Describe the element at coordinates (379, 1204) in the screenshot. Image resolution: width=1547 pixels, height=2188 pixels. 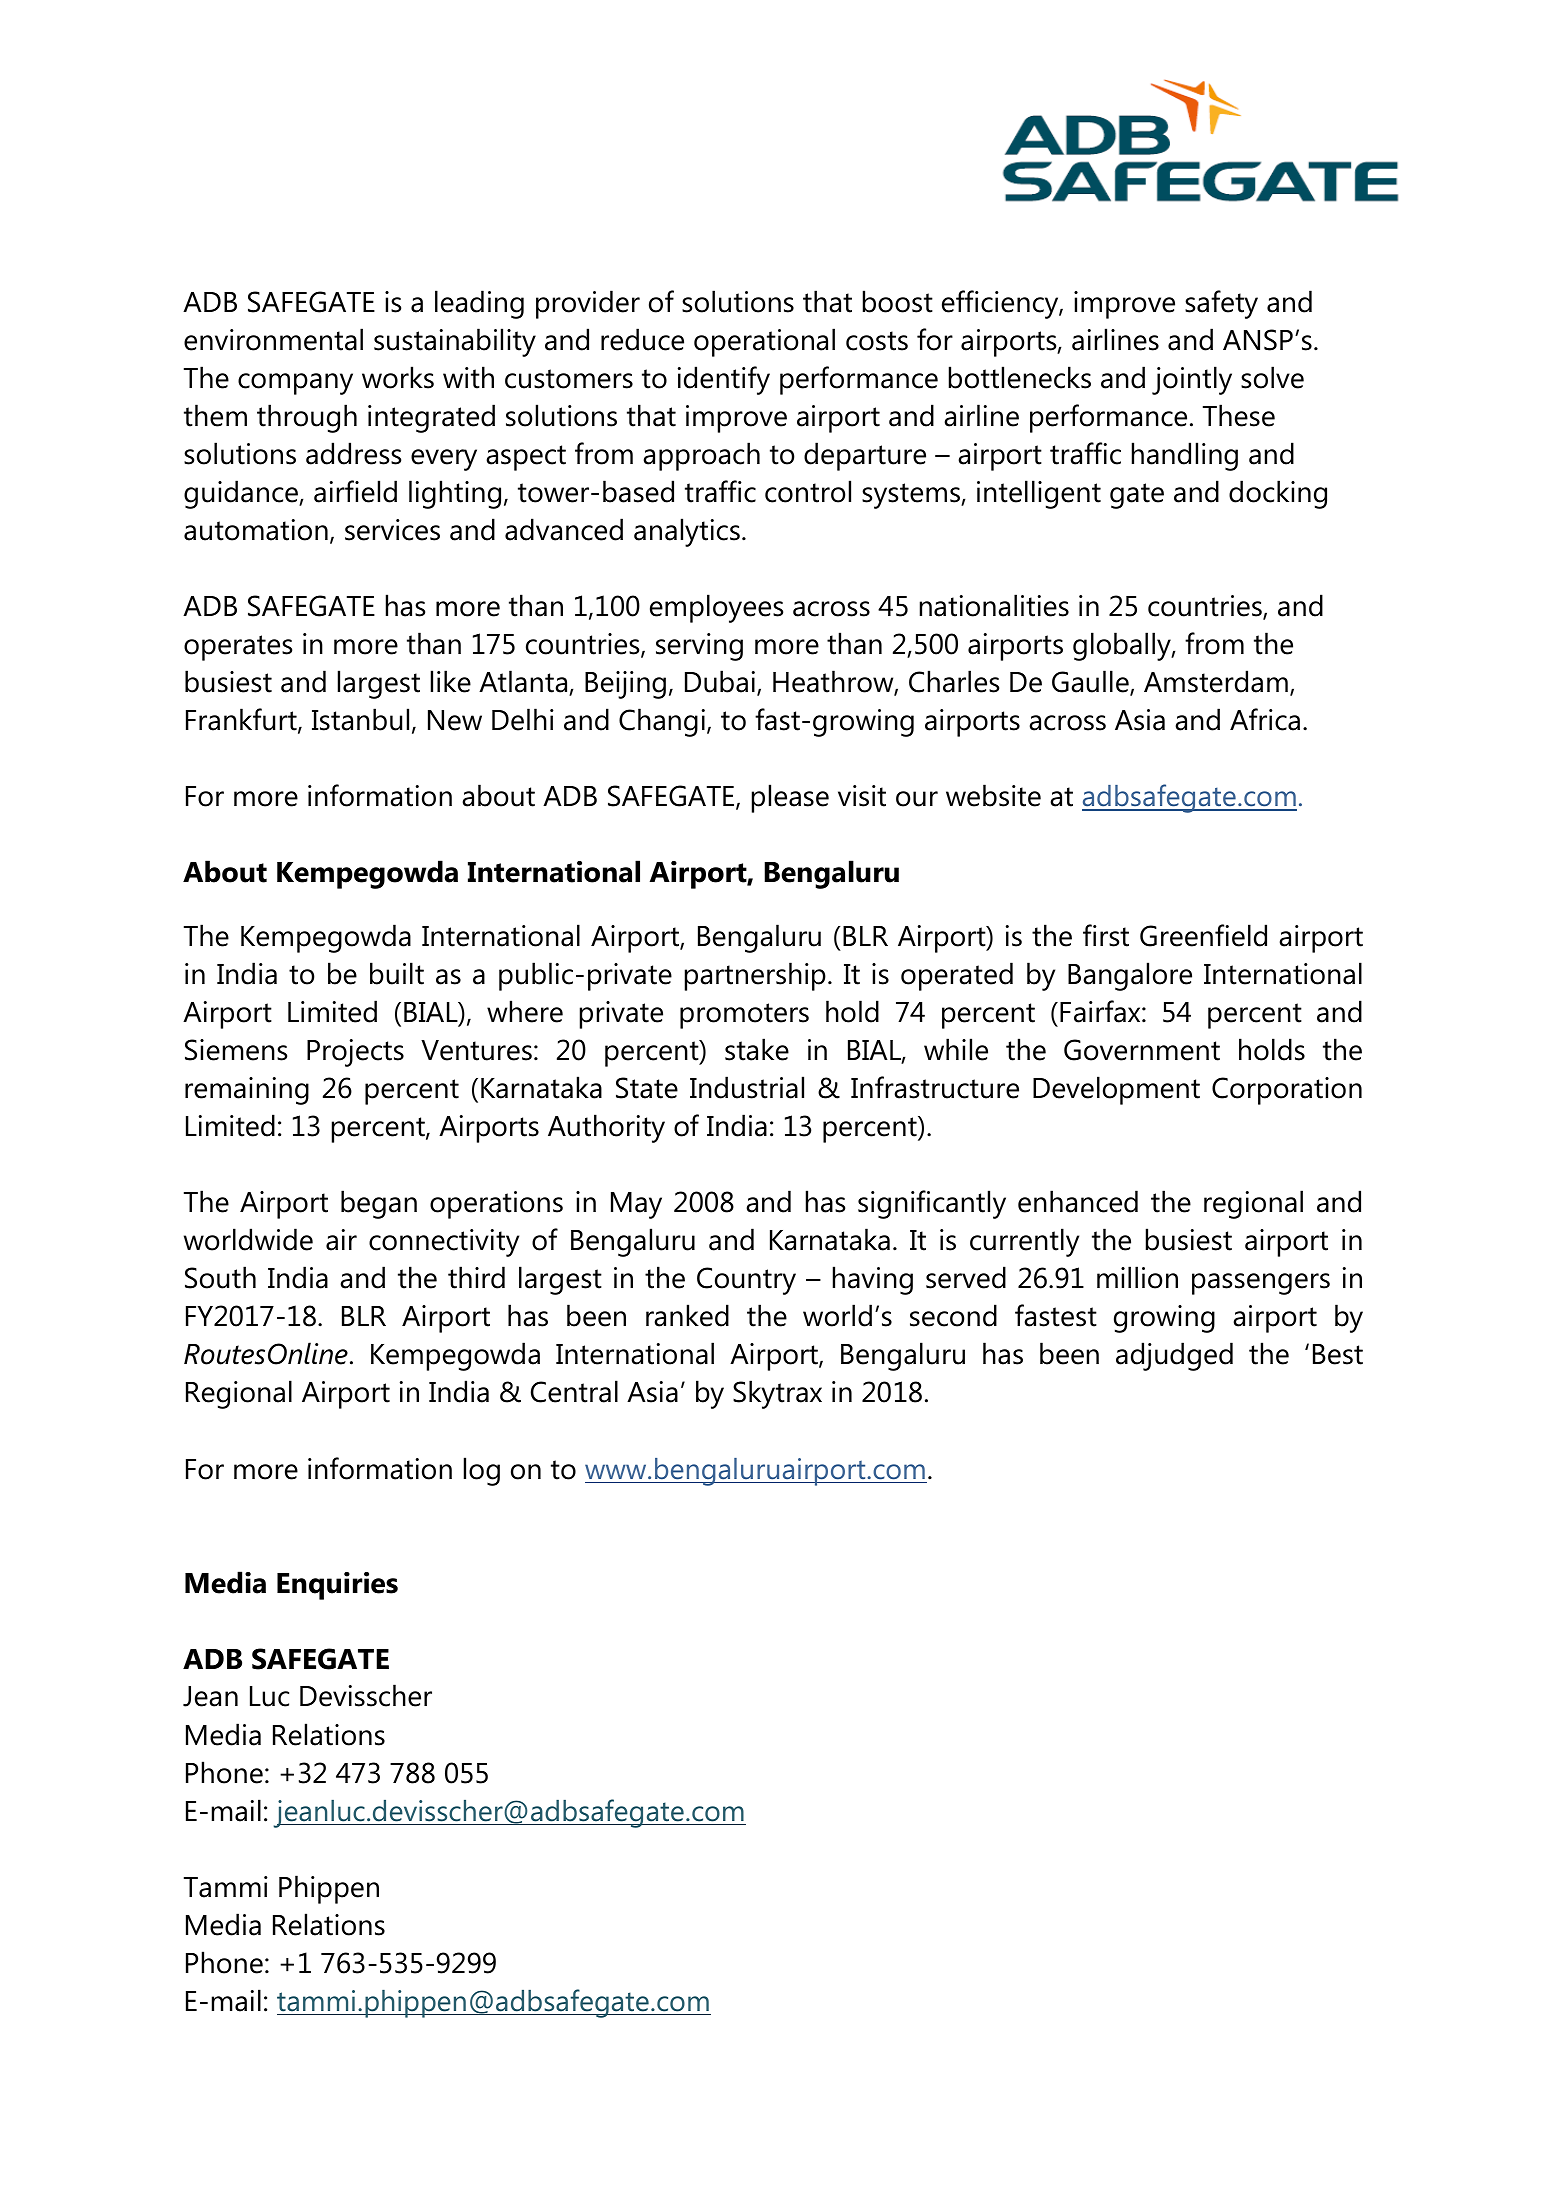
I see `began` at that location.
